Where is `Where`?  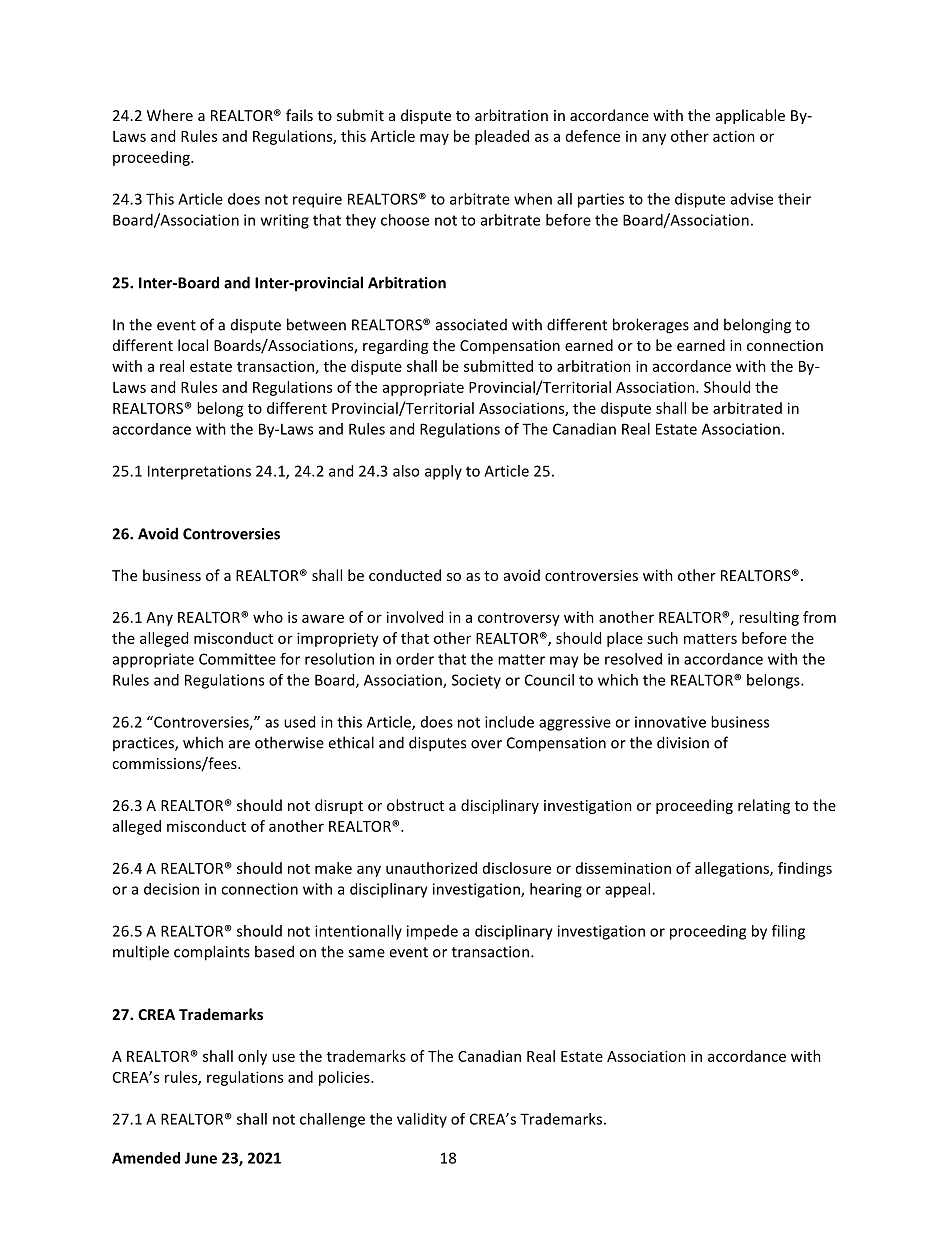 Where is located at coordinates (170, 115).
